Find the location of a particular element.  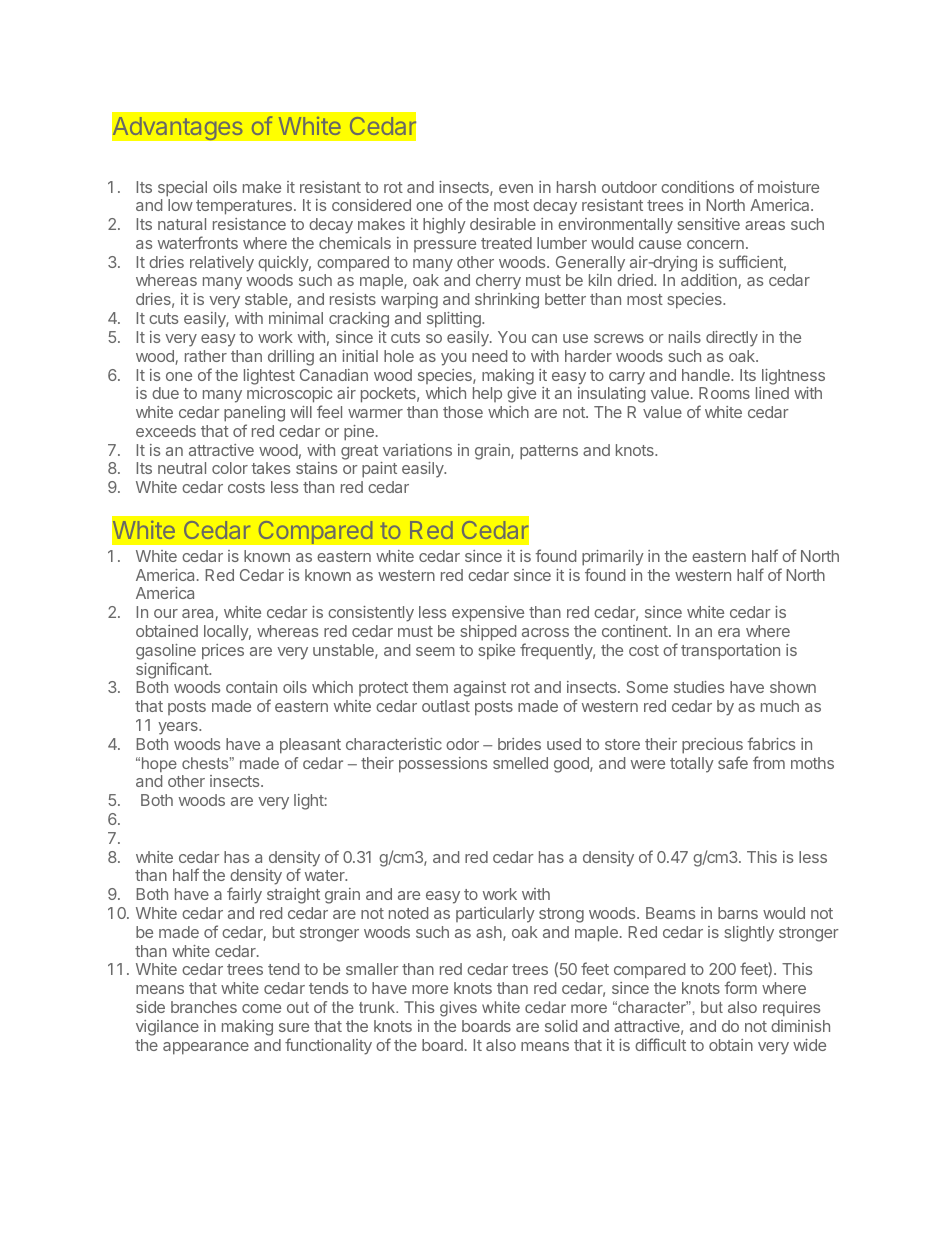

come is located at coordinates (261, 1008).
